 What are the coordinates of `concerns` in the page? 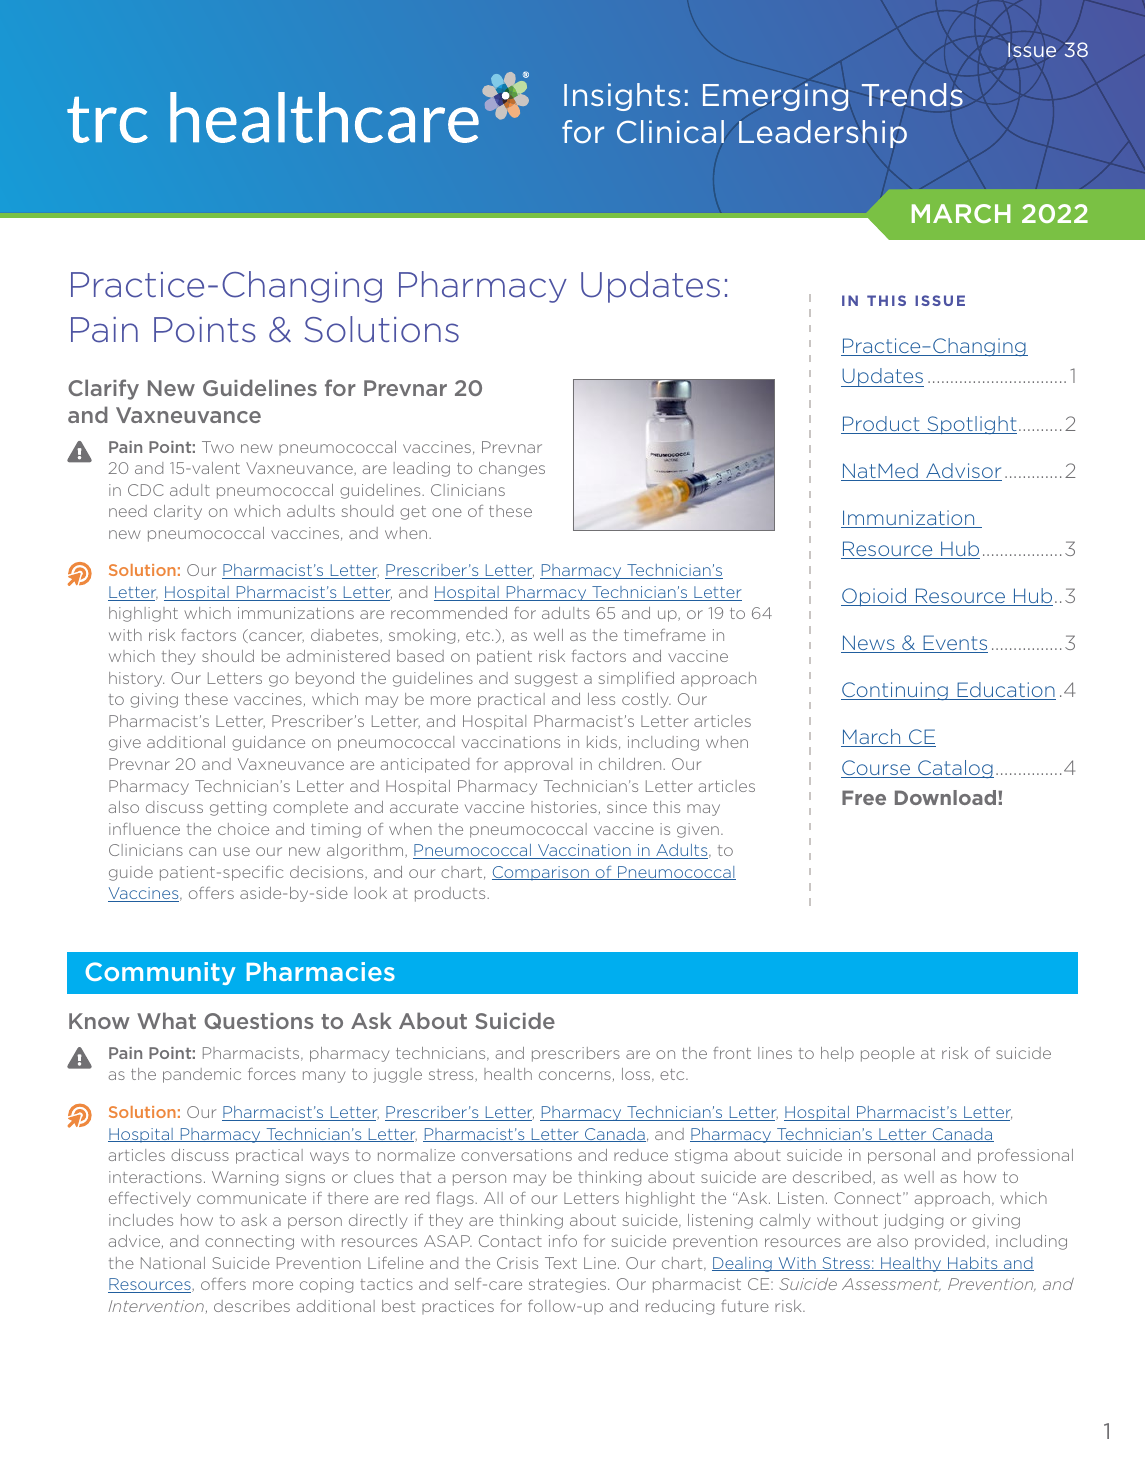 It's located at (575, 1075).
